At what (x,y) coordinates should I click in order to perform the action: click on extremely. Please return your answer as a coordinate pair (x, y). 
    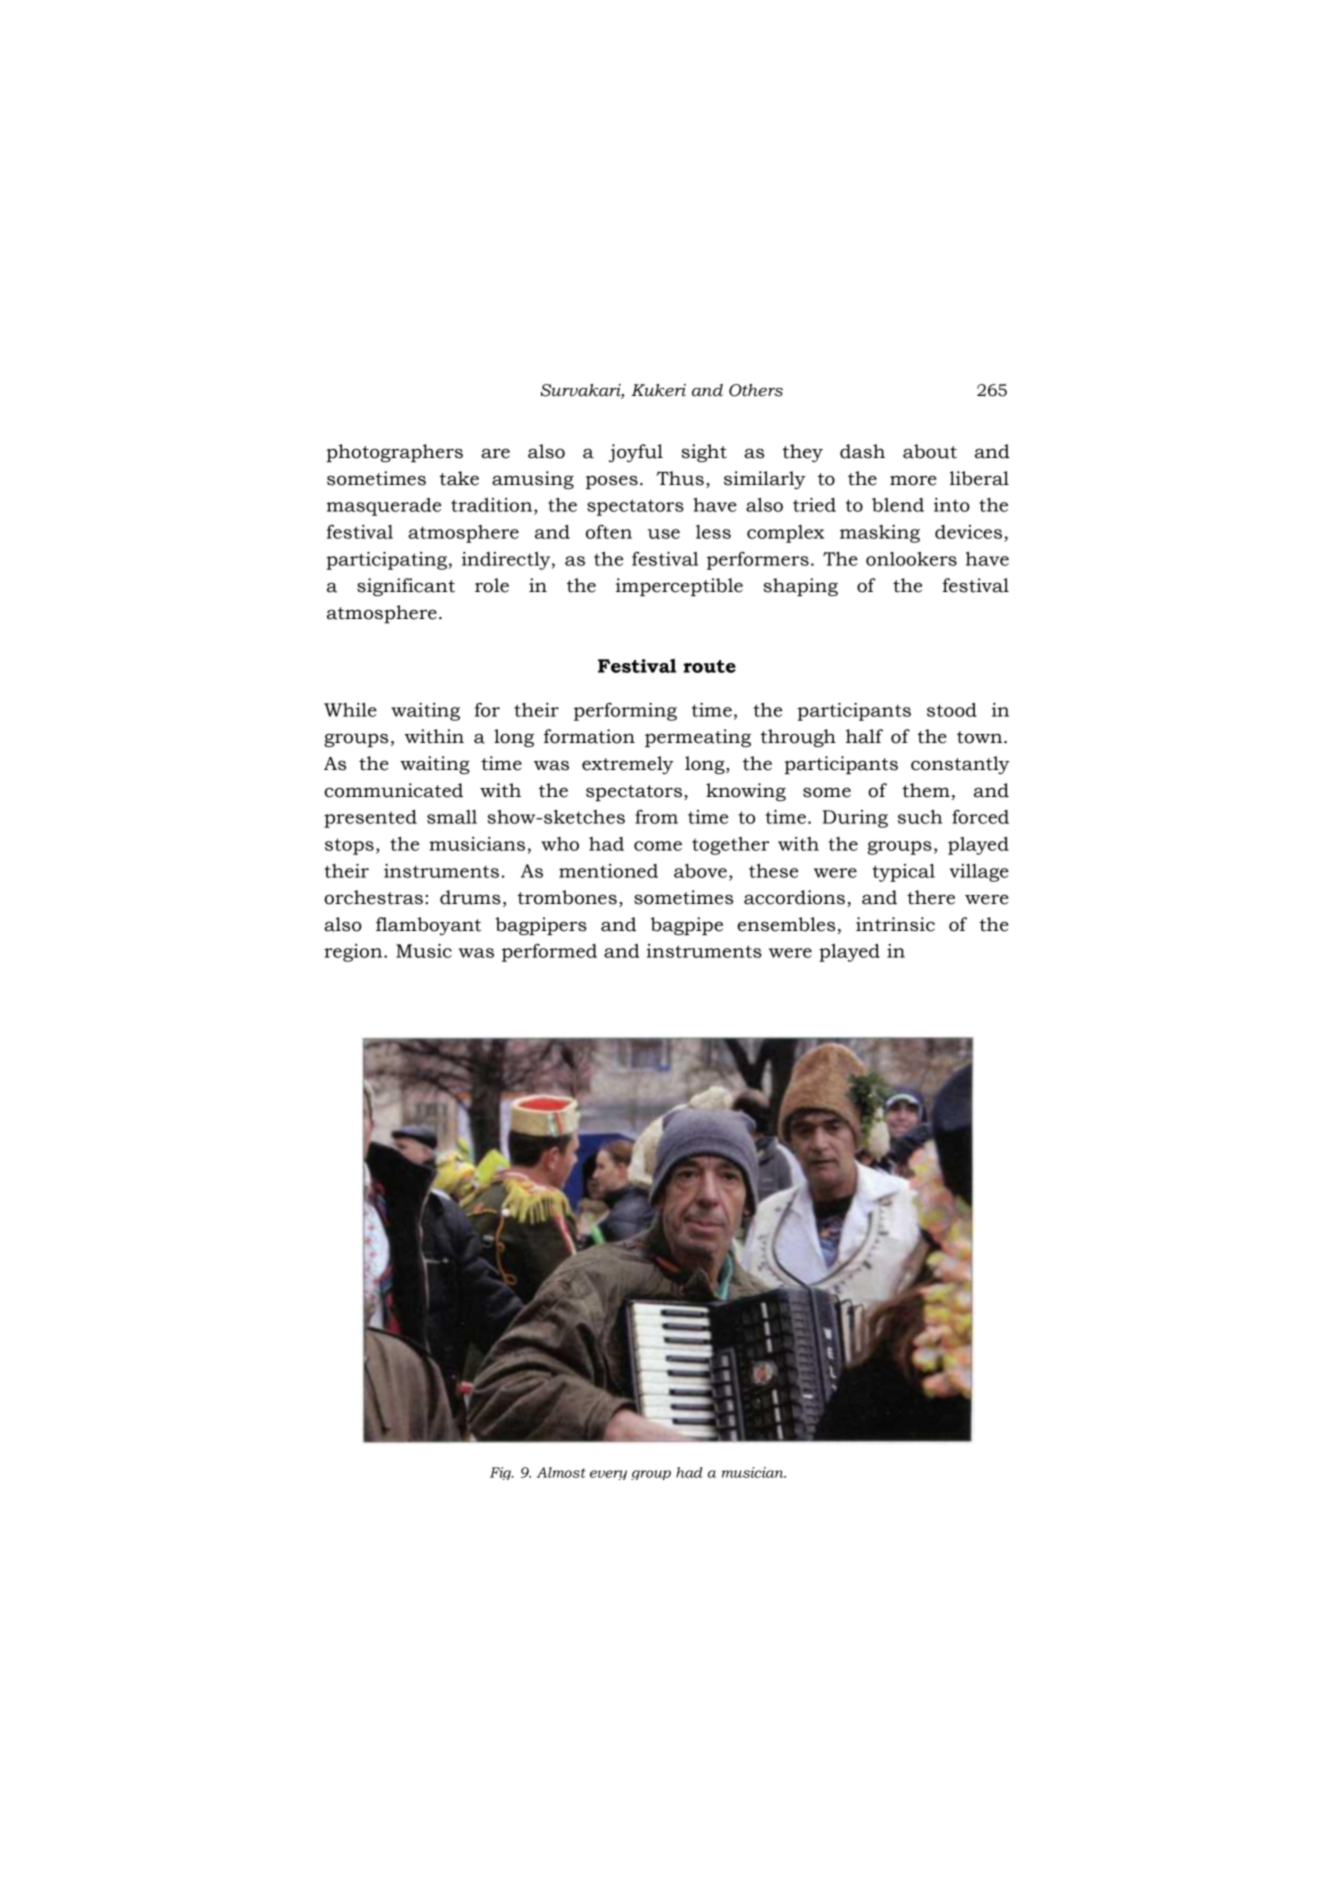
    Looking at the image, I should click on (628, 765).
